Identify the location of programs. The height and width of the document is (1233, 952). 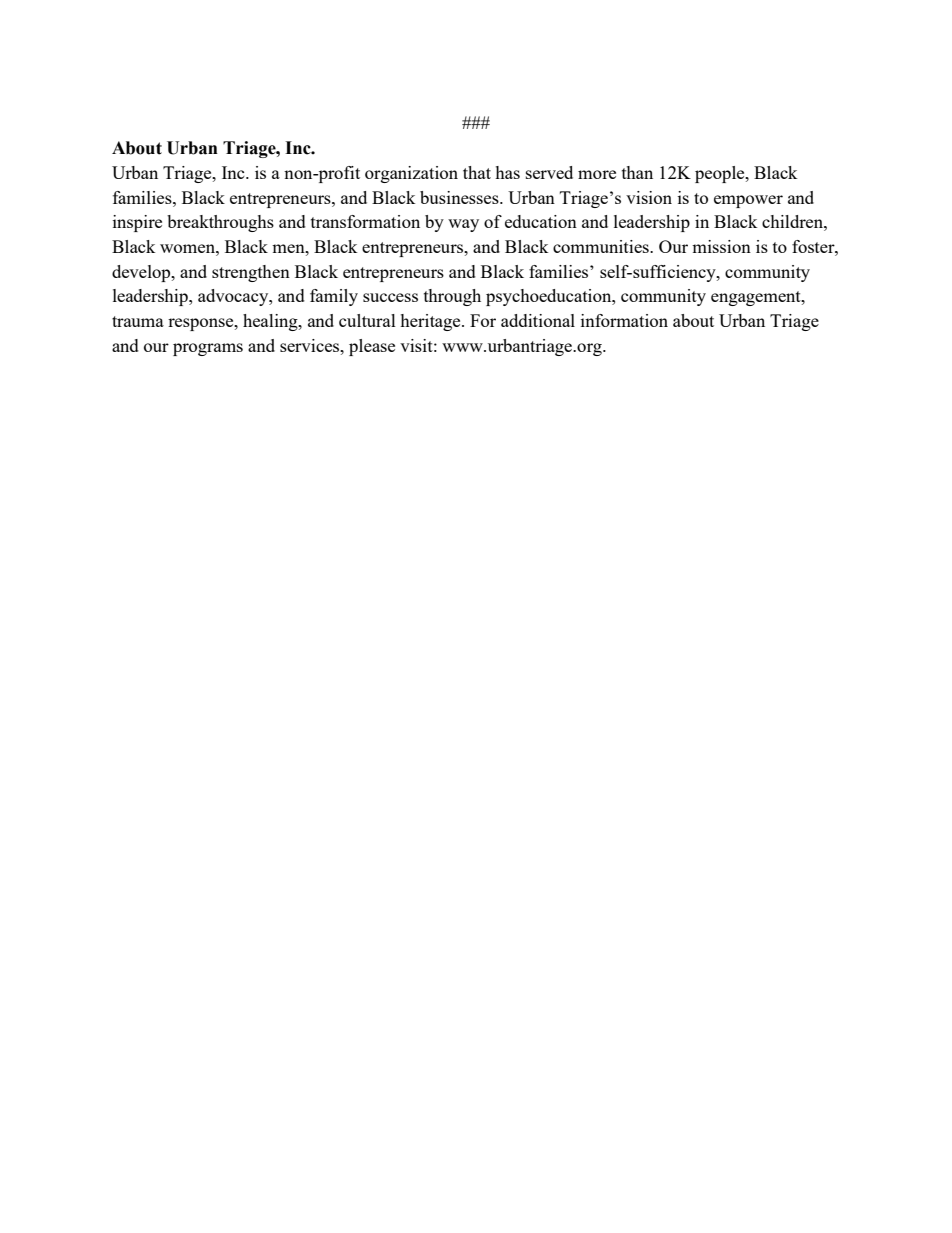
(208, 349).
